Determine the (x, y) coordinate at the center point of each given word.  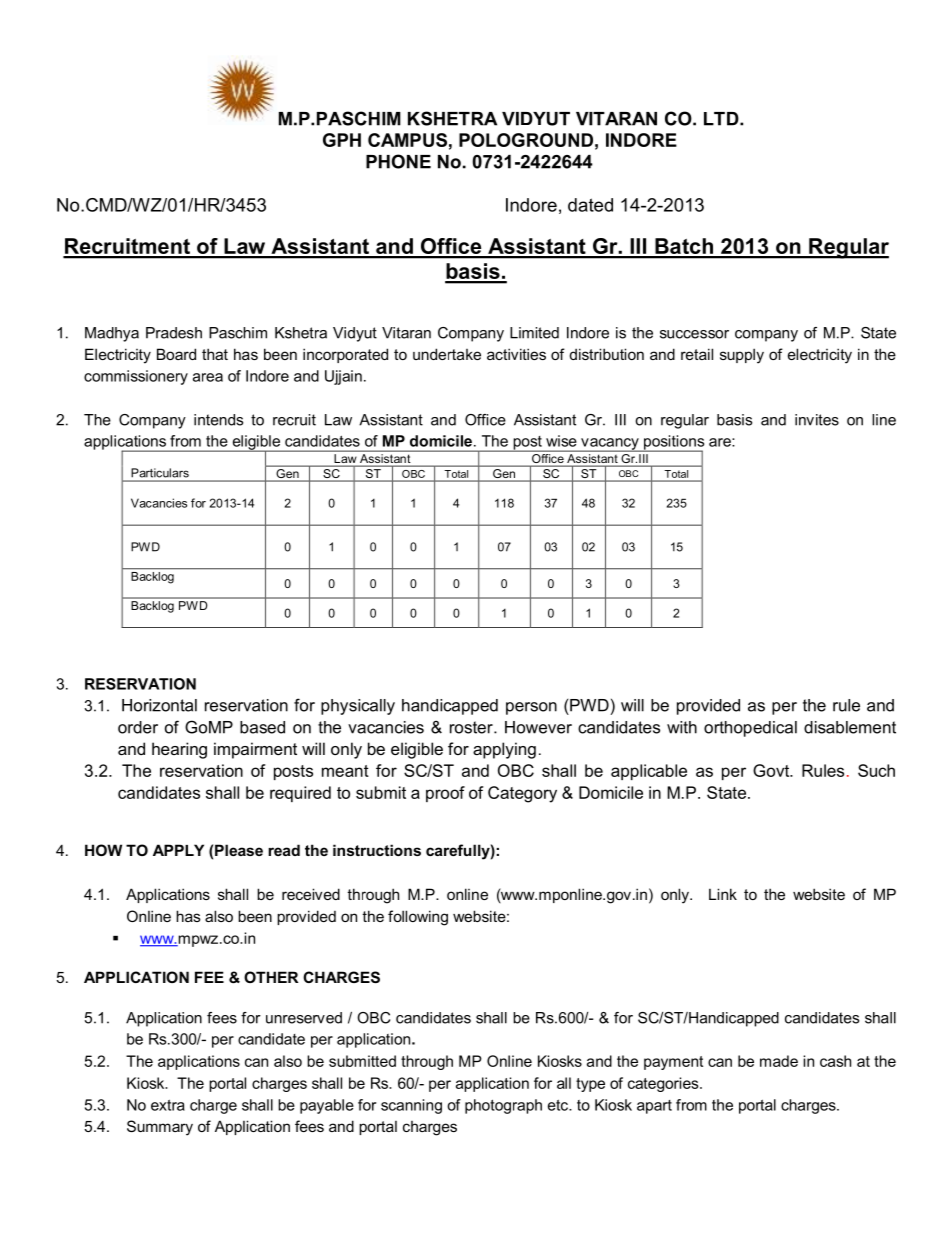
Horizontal (159, 705)
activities (516, 354)
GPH (342, 140)
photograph (503, 1106)
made (779, 1061)
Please (239, 850)
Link (723, 894)
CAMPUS (407, 140)
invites (817, 420)
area (208, 377)
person (531, 708)
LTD (722, 119)
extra (168, 1105)
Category (522, 794)
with (682, 727)
